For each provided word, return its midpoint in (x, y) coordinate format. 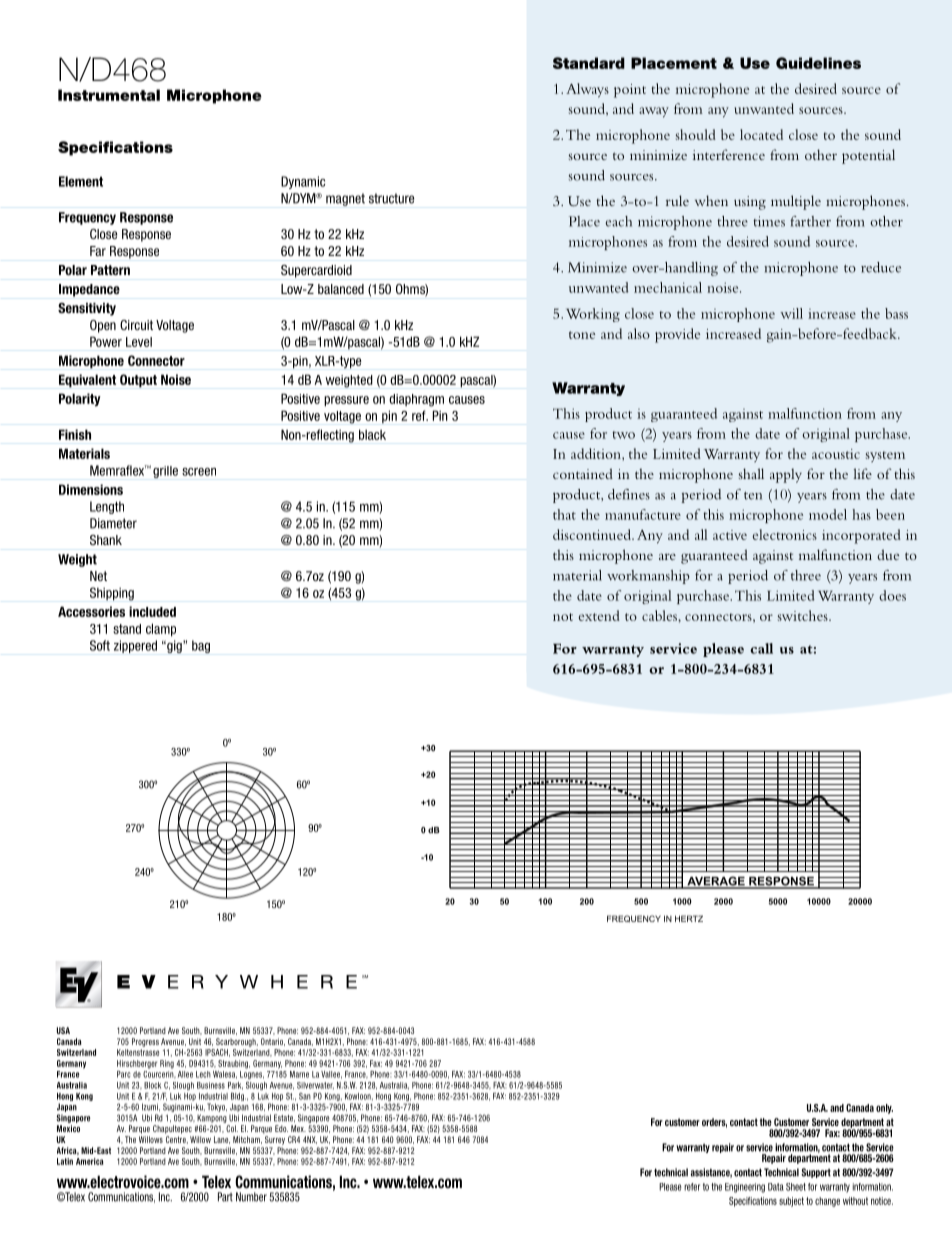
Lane (222, 1140)
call (761, 648)
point (630, 91)
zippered (135, 646)
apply (786, 475)
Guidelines (818, 63)
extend (599, 615)
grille (165, 472)
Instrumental (109, 95)
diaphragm (416, 400)
